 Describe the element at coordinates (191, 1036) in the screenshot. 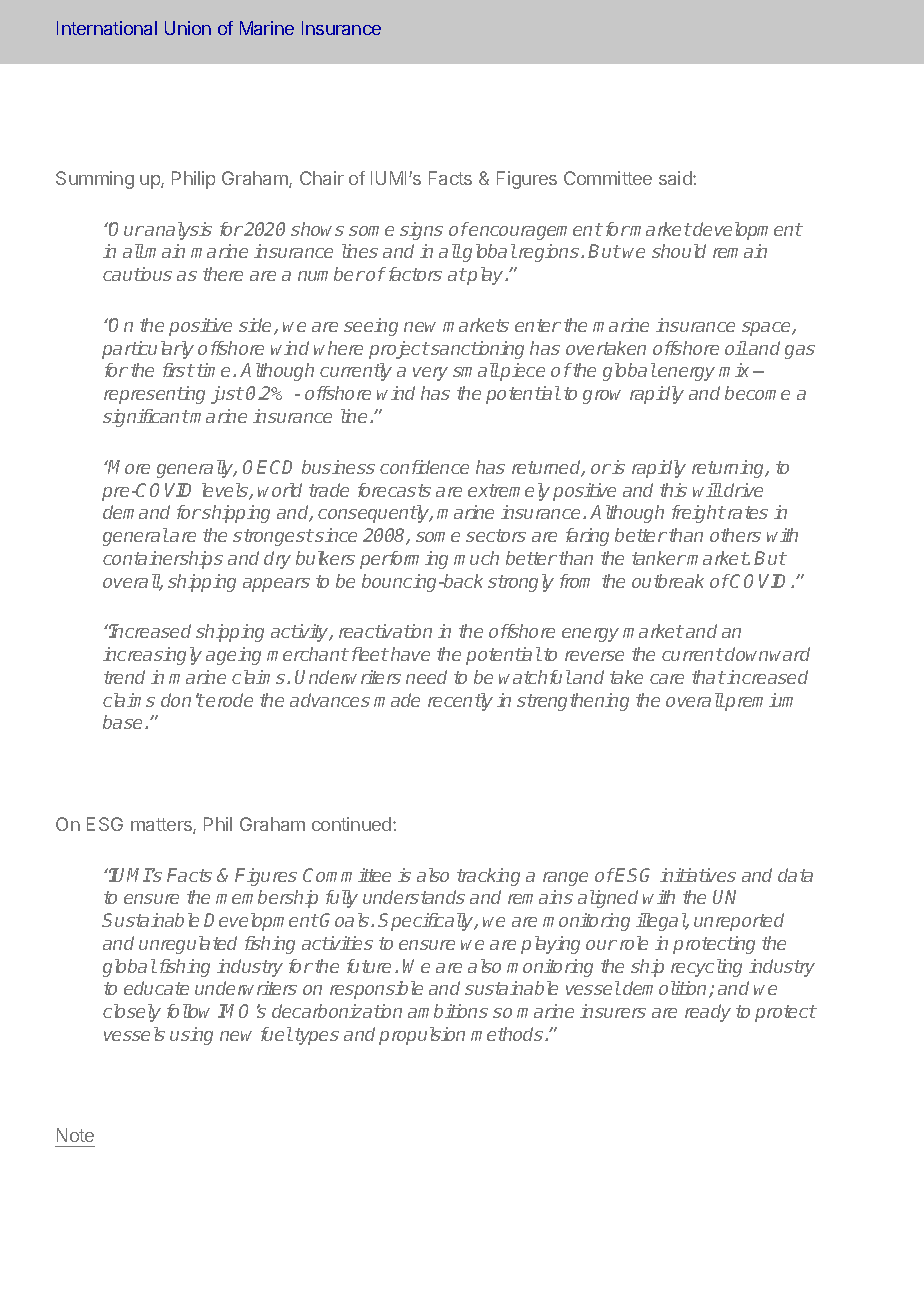

I see `using` at that location.
